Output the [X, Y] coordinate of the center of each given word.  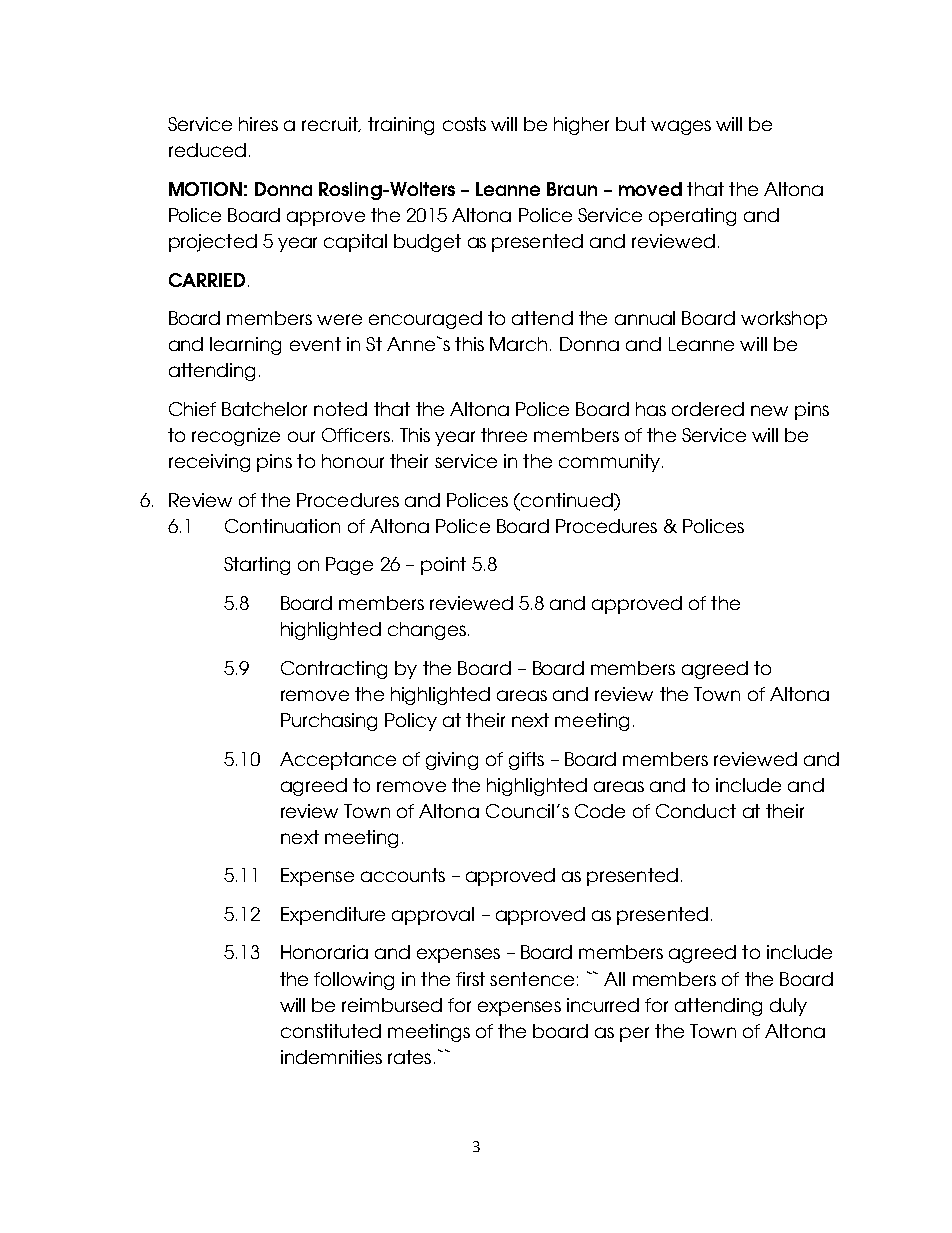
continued [567, 500]
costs [464, 124]
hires [258, 124]
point [443, 566]
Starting [257, 566]
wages [681, 127]
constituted [331, 1031]
